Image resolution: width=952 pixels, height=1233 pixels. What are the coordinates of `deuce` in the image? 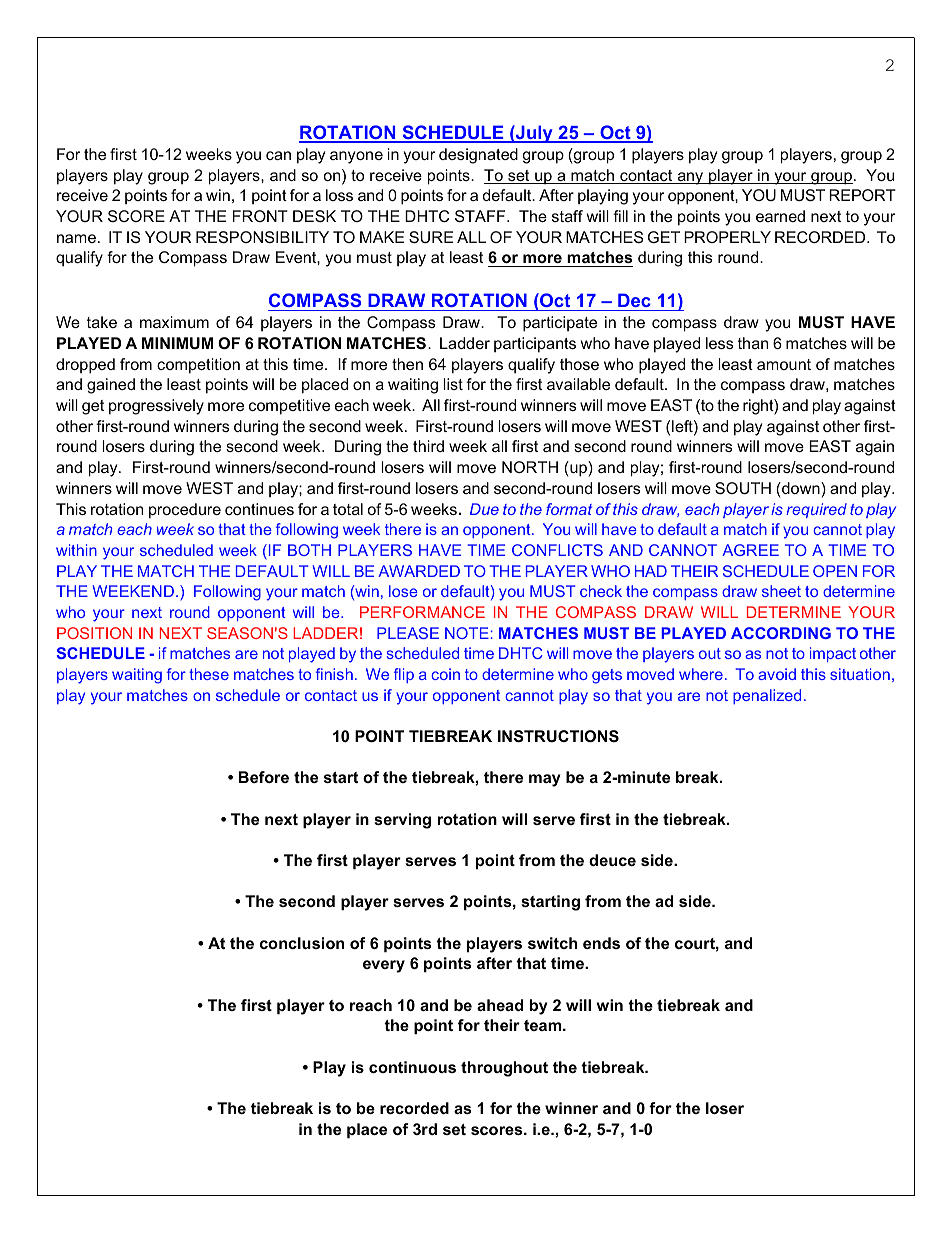 It's located at (612, 860).
